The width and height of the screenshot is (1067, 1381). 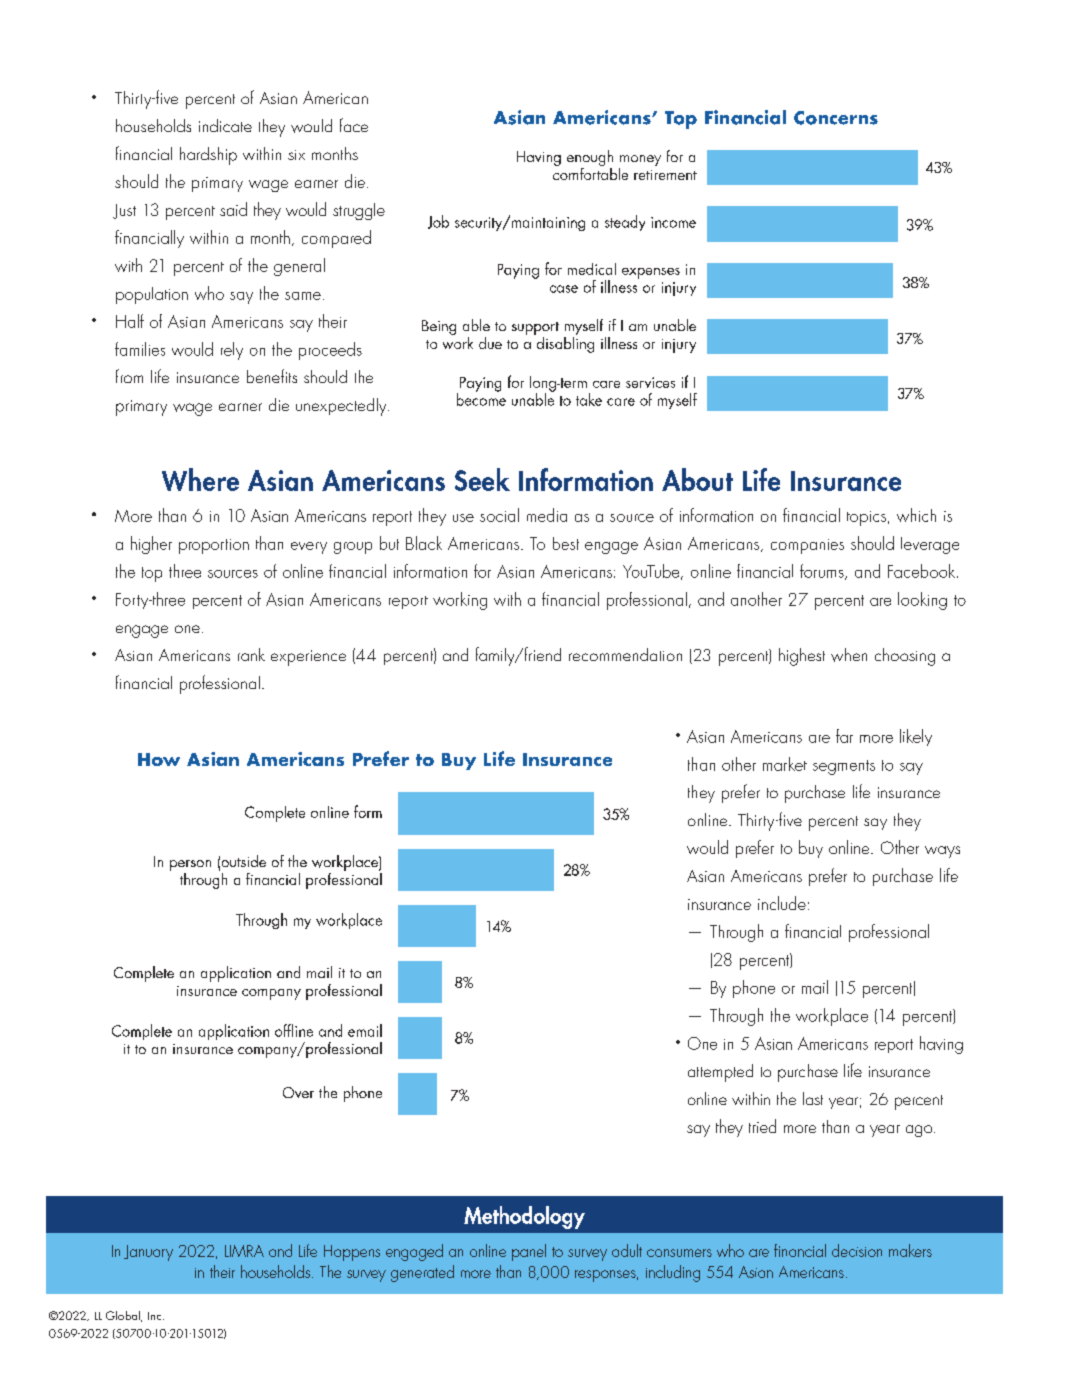 I want to click on hardship, so click(x=208, y=156).
